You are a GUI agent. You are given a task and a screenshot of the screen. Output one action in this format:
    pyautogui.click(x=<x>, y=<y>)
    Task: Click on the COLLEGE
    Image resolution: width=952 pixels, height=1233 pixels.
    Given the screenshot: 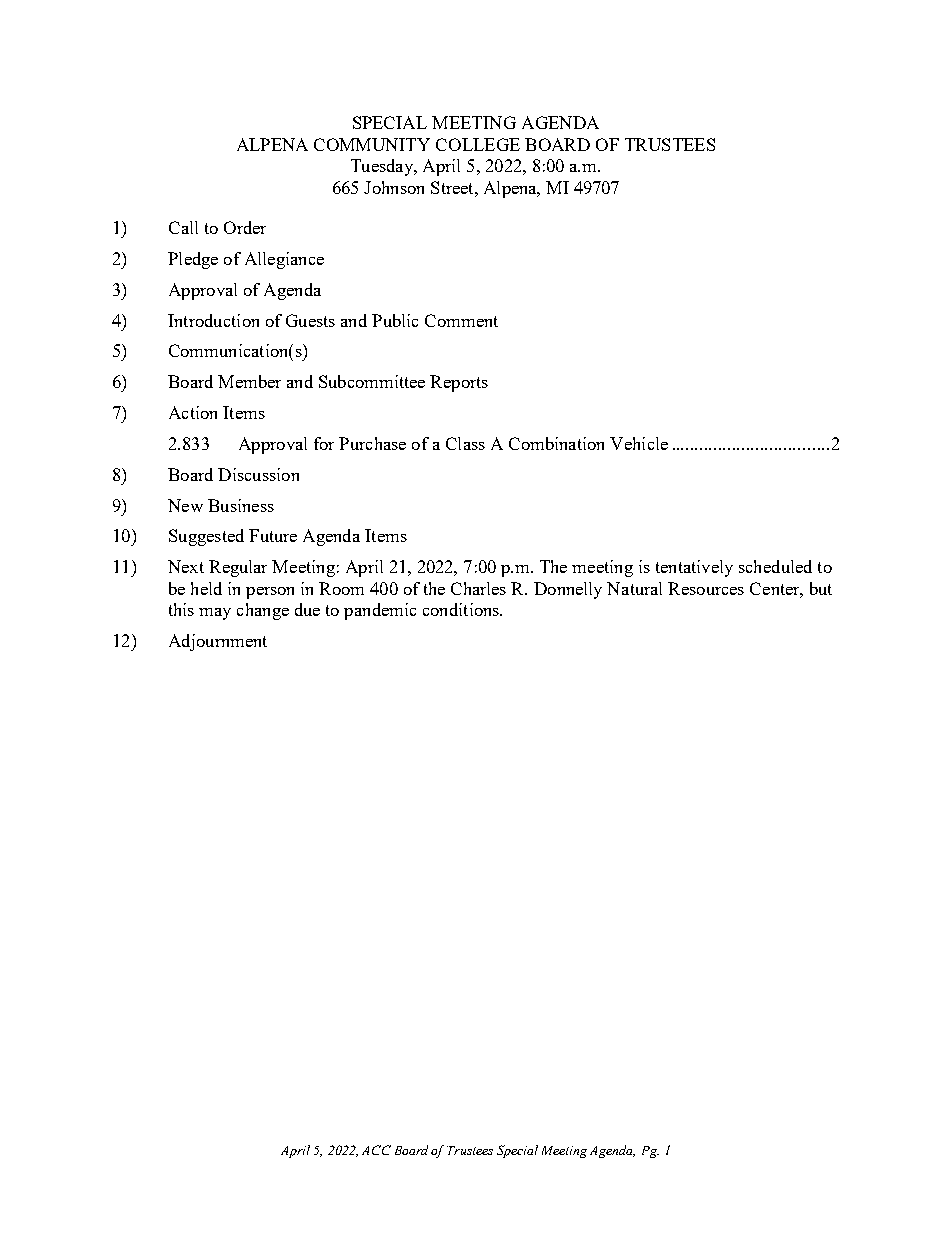 What is the action you would take?
    pyautogui.click(x=478, y=144)
